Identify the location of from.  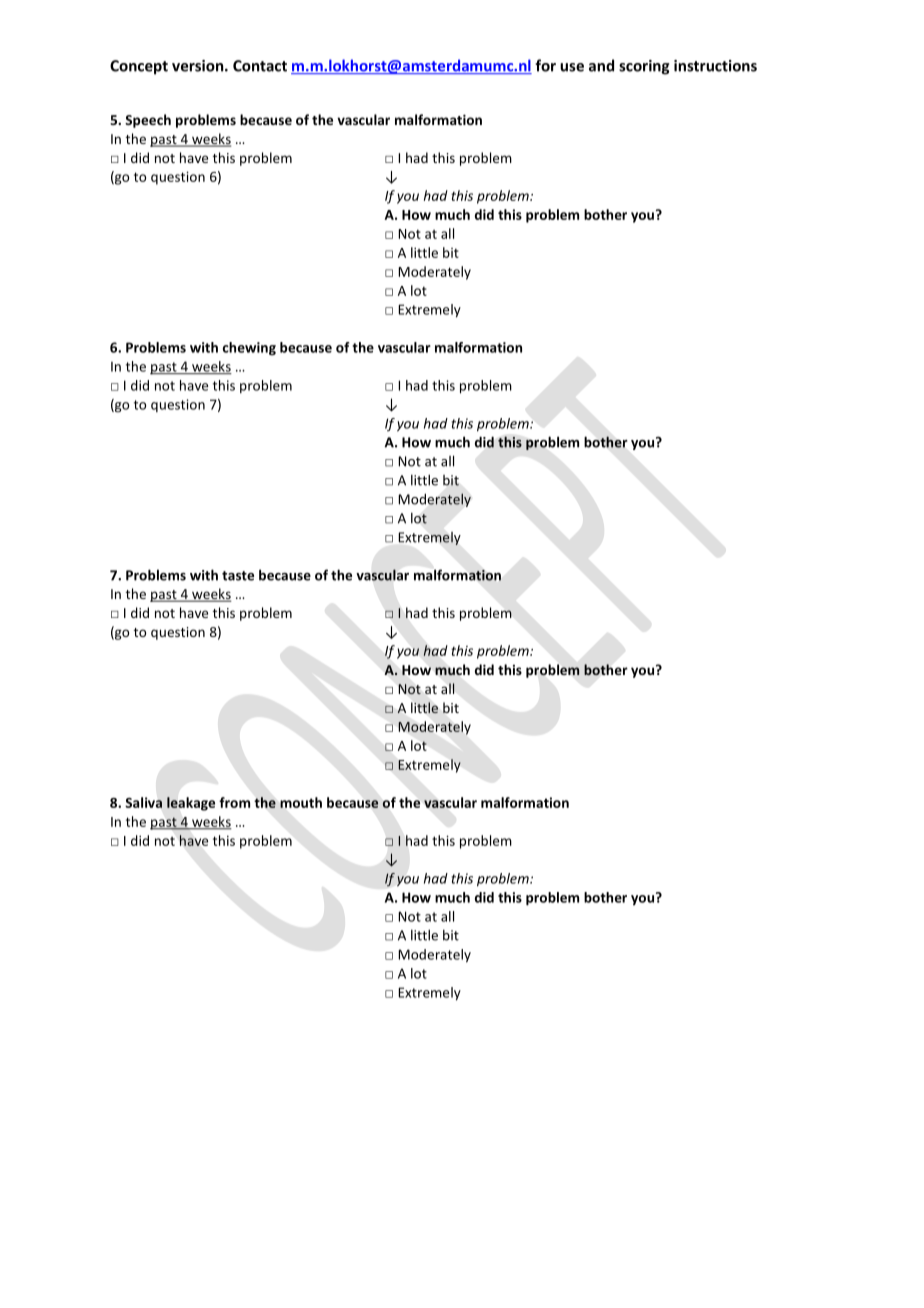
(234, 802).
